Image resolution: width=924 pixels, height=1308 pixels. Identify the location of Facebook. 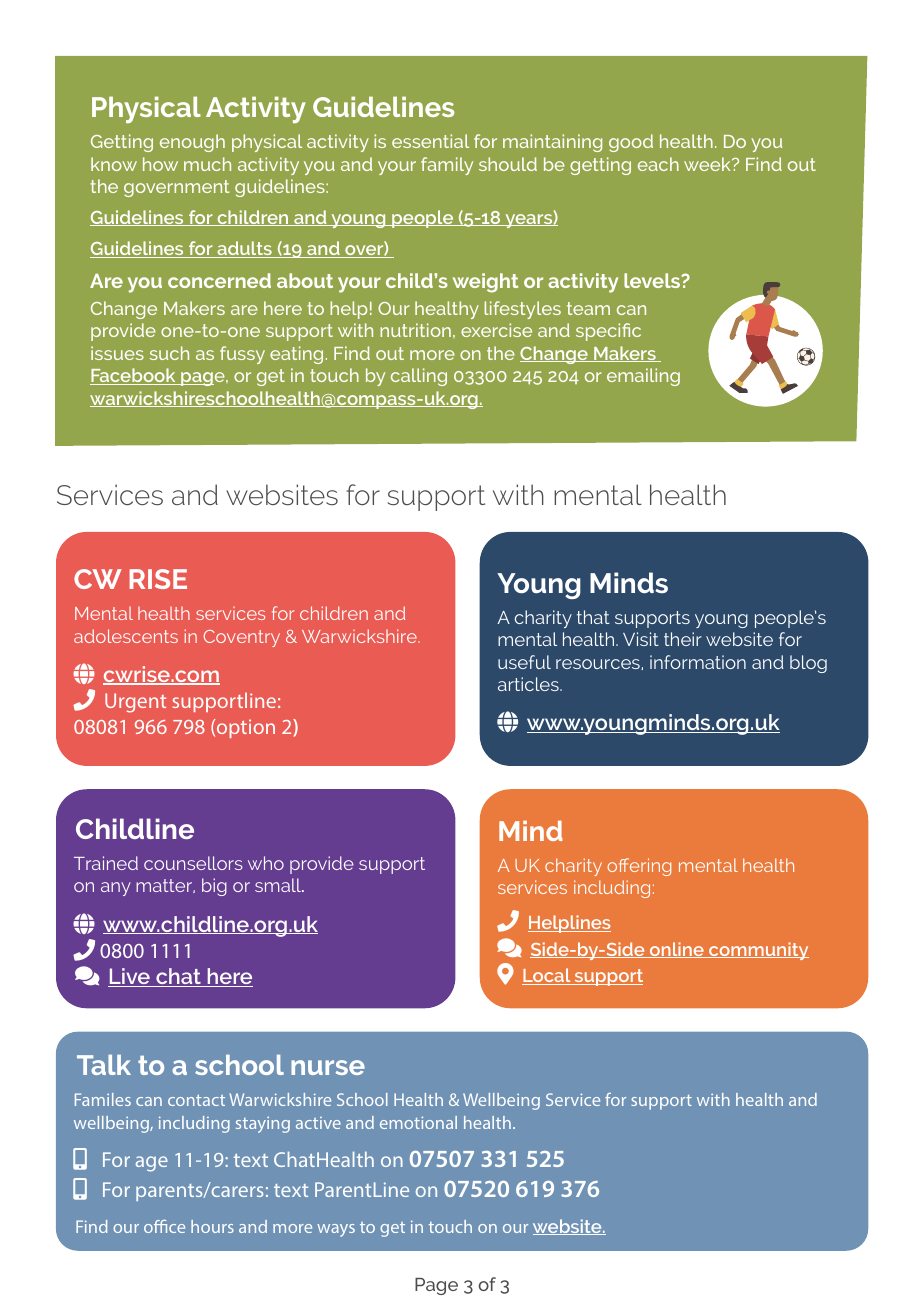
(134, 376).
